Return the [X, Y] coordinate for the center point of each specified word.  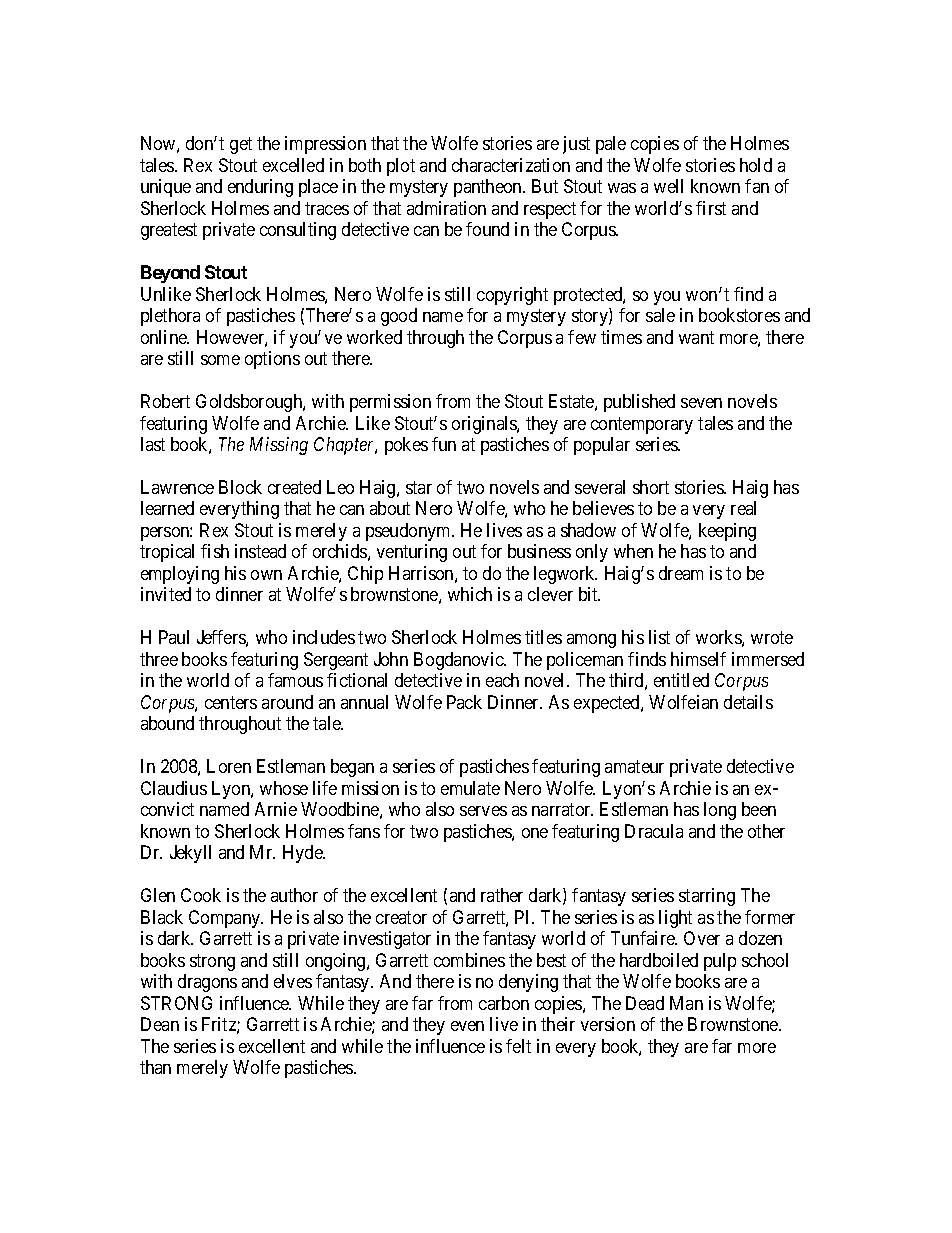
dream [681, 573]
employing [180, 575]
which [470, 594]
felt [518, 1046]
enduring [260, 188]
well [668, 186]
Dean [160, 1024]
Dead [645, 1003]
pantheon [489, 188]
